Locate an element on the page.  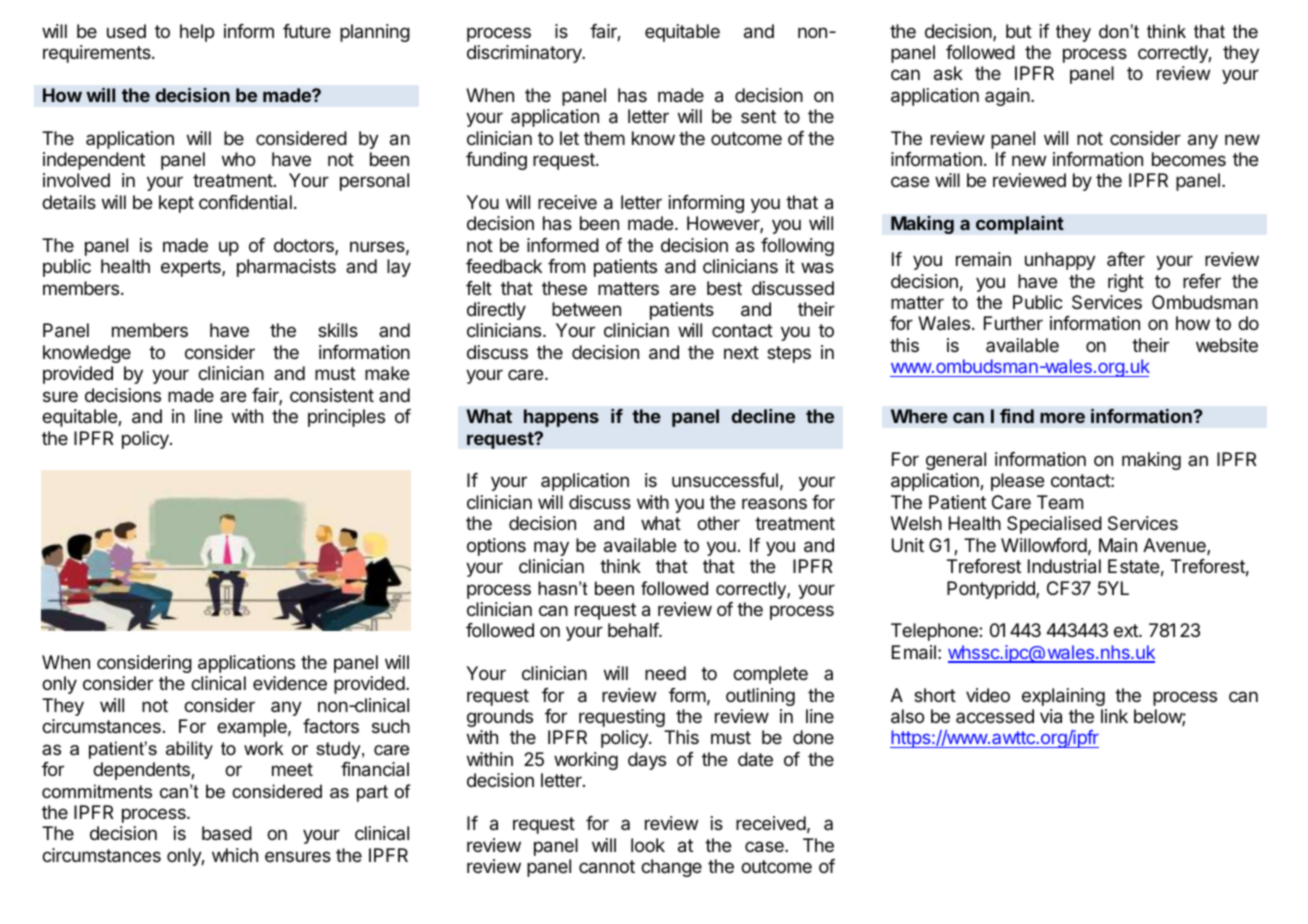
sent is located at coordinates (758, 116).
